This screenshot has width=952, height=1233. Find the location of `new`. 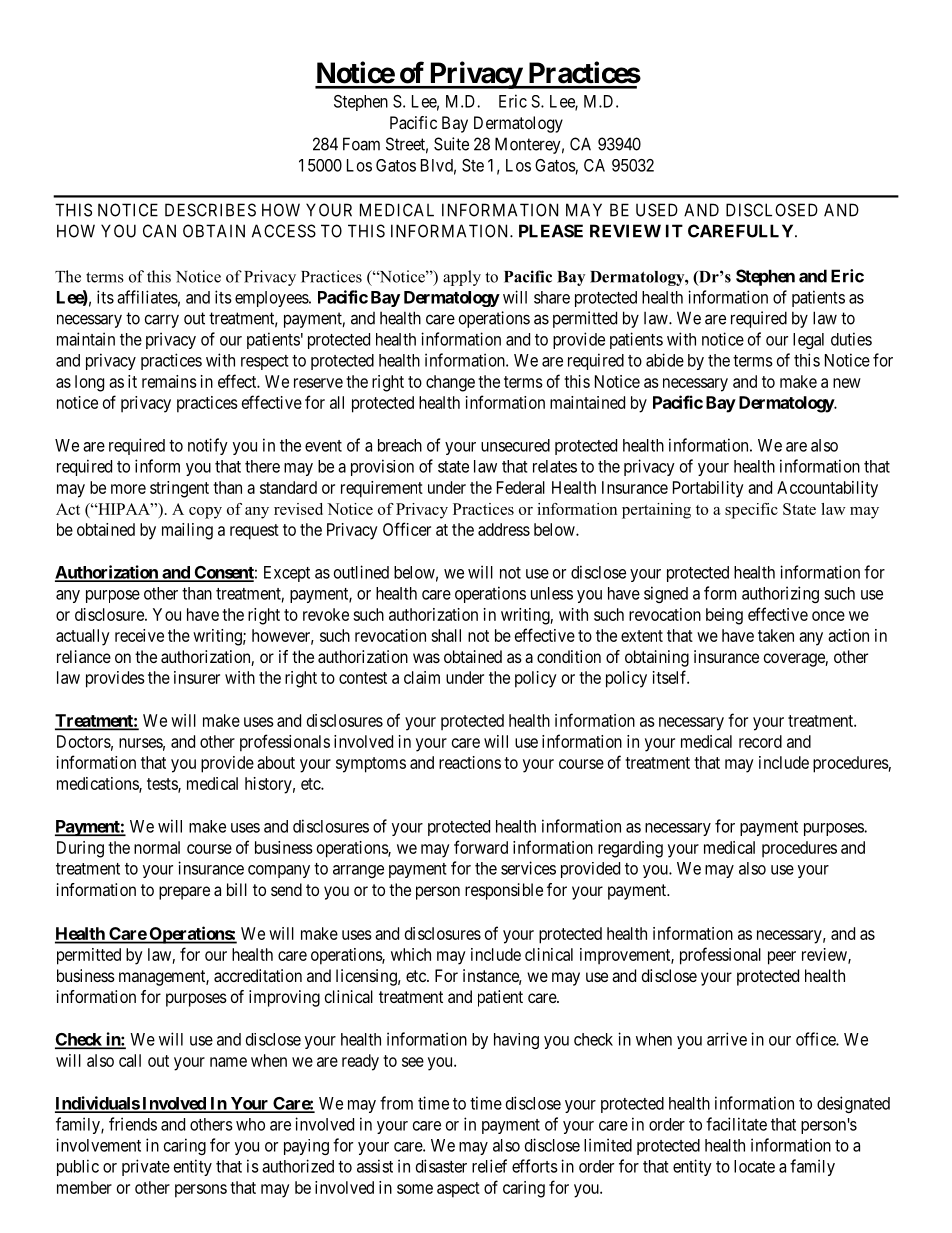

new is located at coordinates (847, 383).
